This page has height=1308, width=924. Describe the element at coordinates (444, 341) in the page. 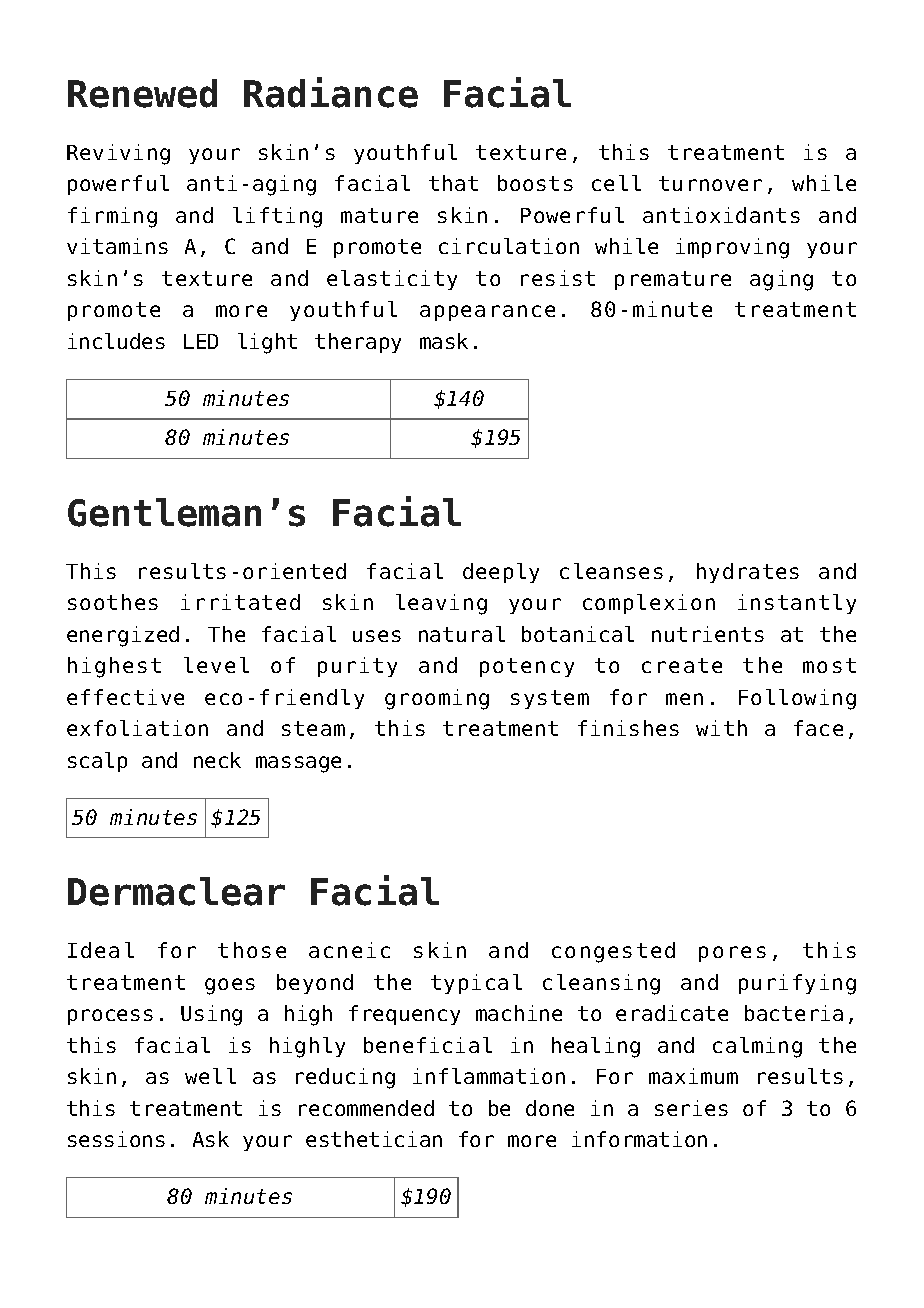

I see `mask` at that location.
